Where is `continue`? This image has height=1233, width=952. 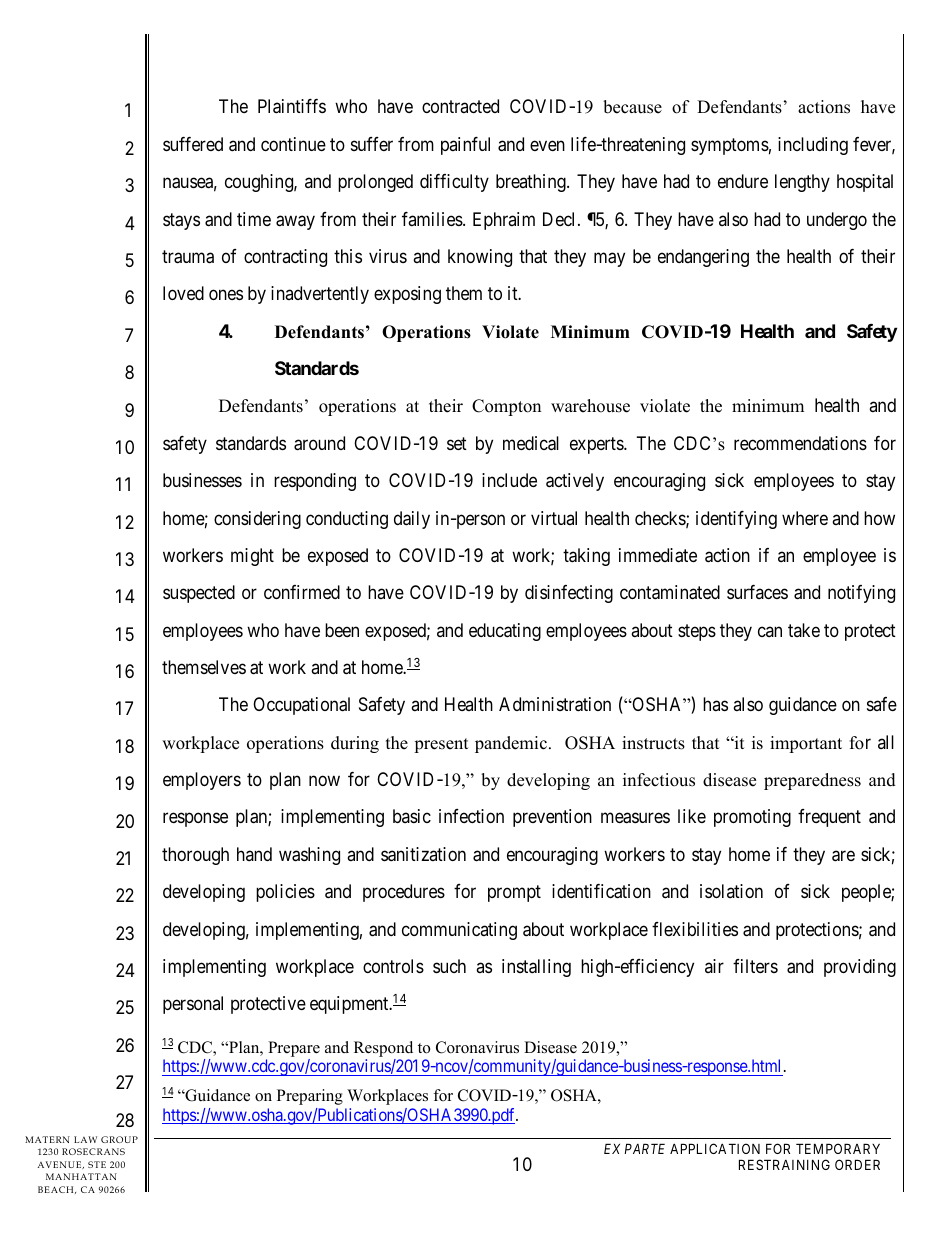 continue is located at coordinates (293, 144).
